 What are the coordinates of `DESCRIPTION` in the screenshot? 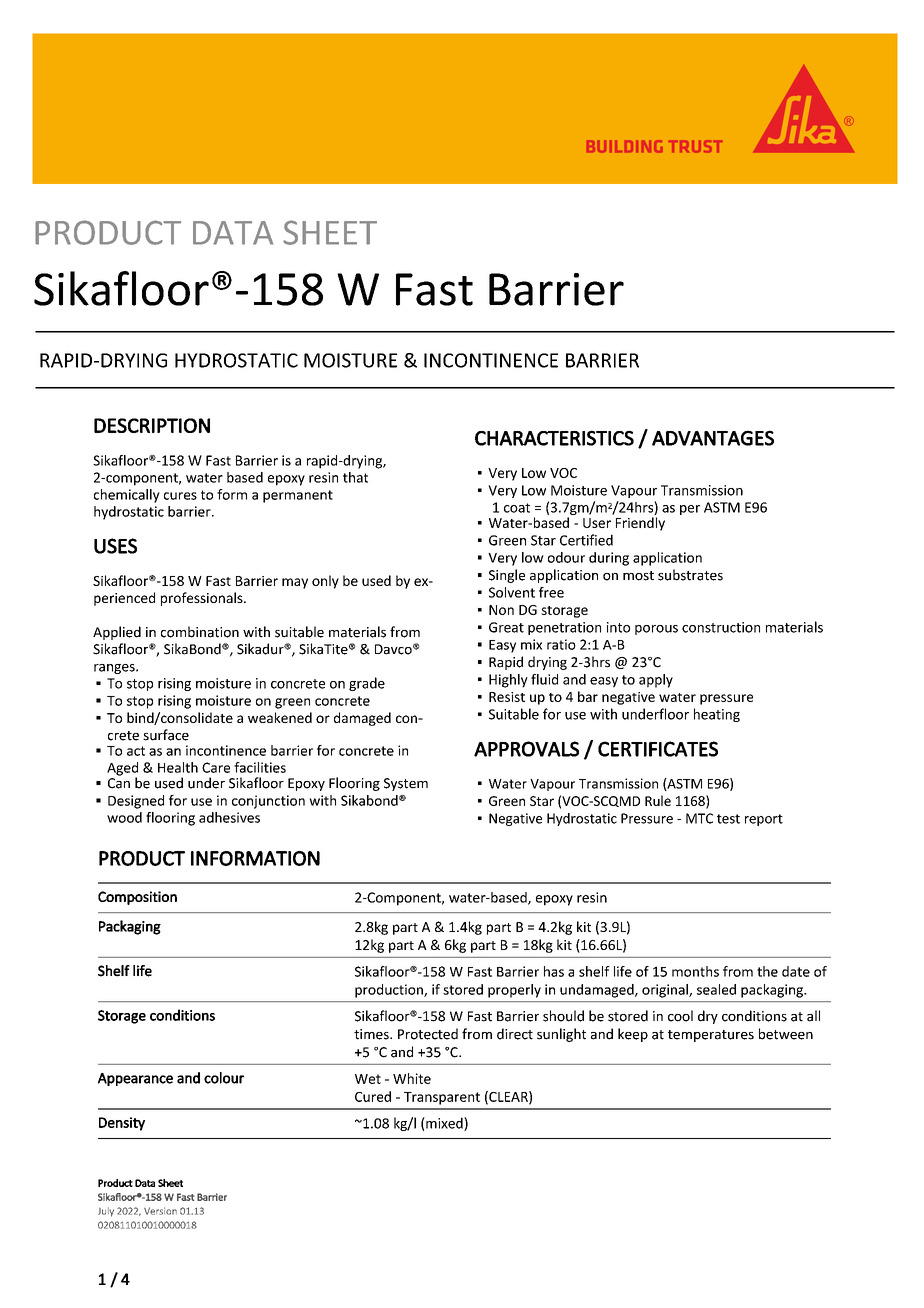 It's located at (152, 425).
